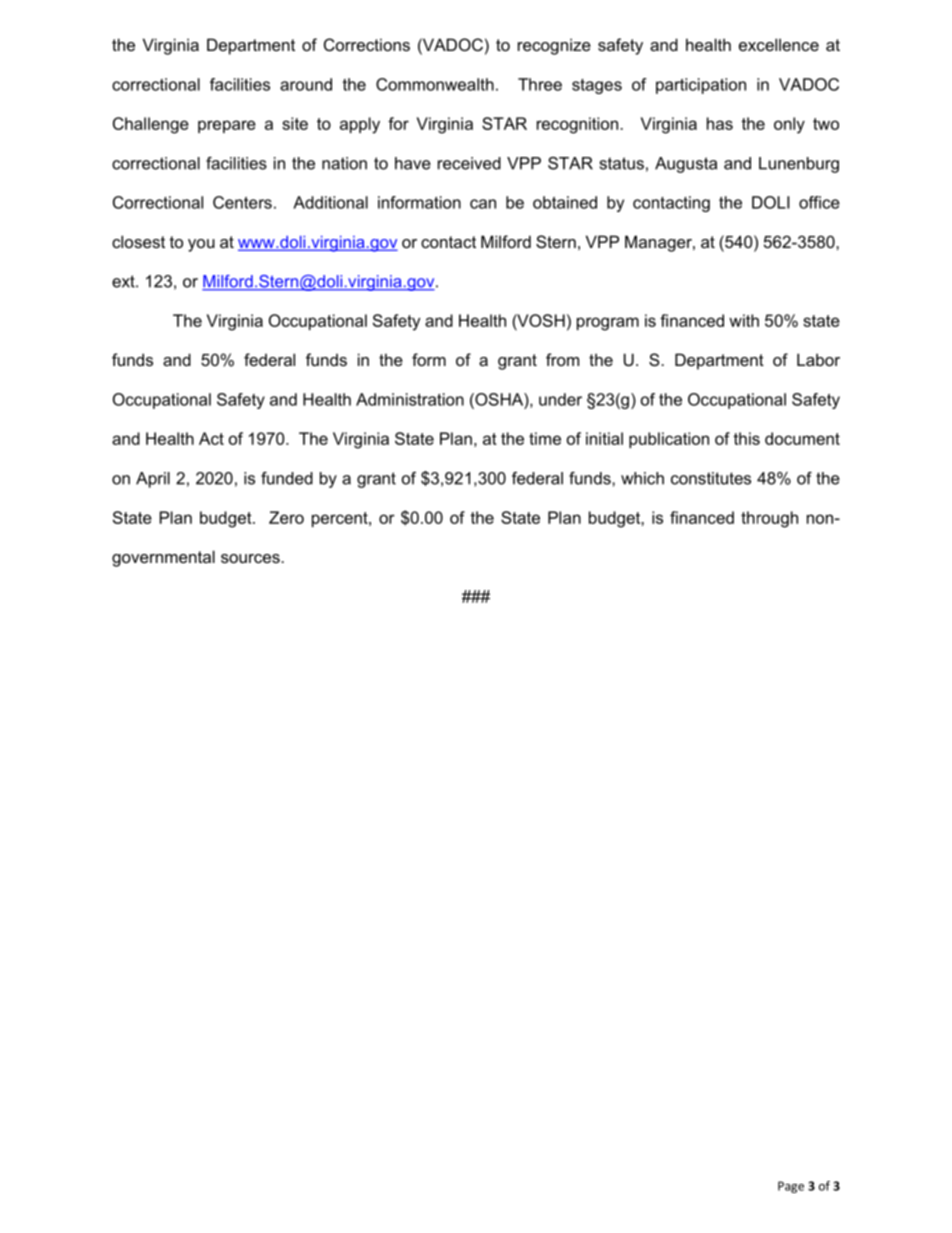 The width and height of the screenshot is (952, 1233). I want to click on participation, so click(701, 86).
